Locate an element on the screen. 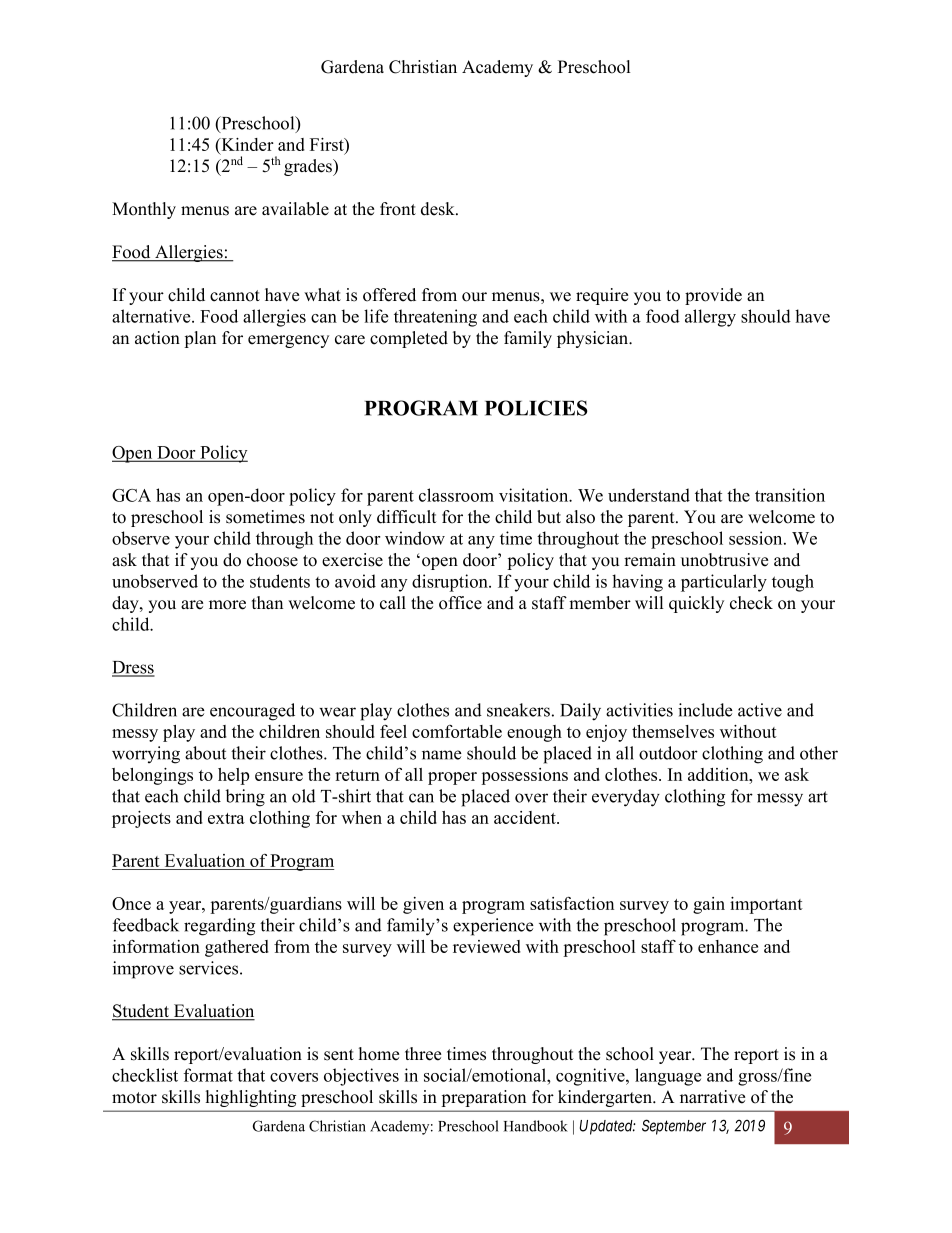 The width and height of the screenshot is (952, 1233). quickly is located at coordinates (696, 604).
